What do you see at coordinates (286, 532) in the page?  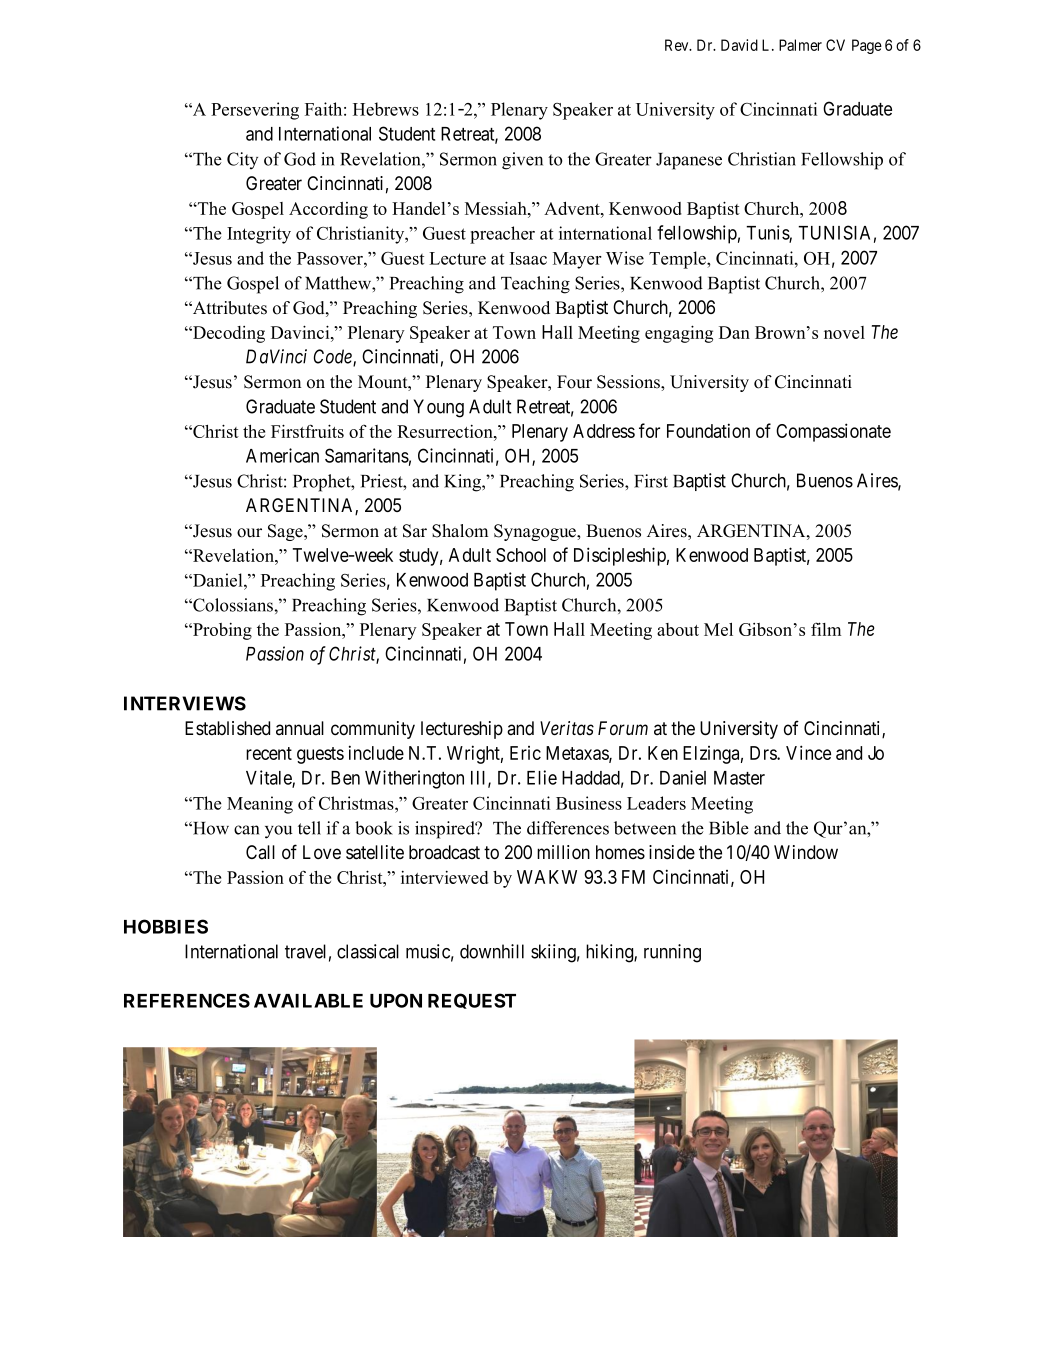 I see `Sage` at bounding box center [286, 532].
